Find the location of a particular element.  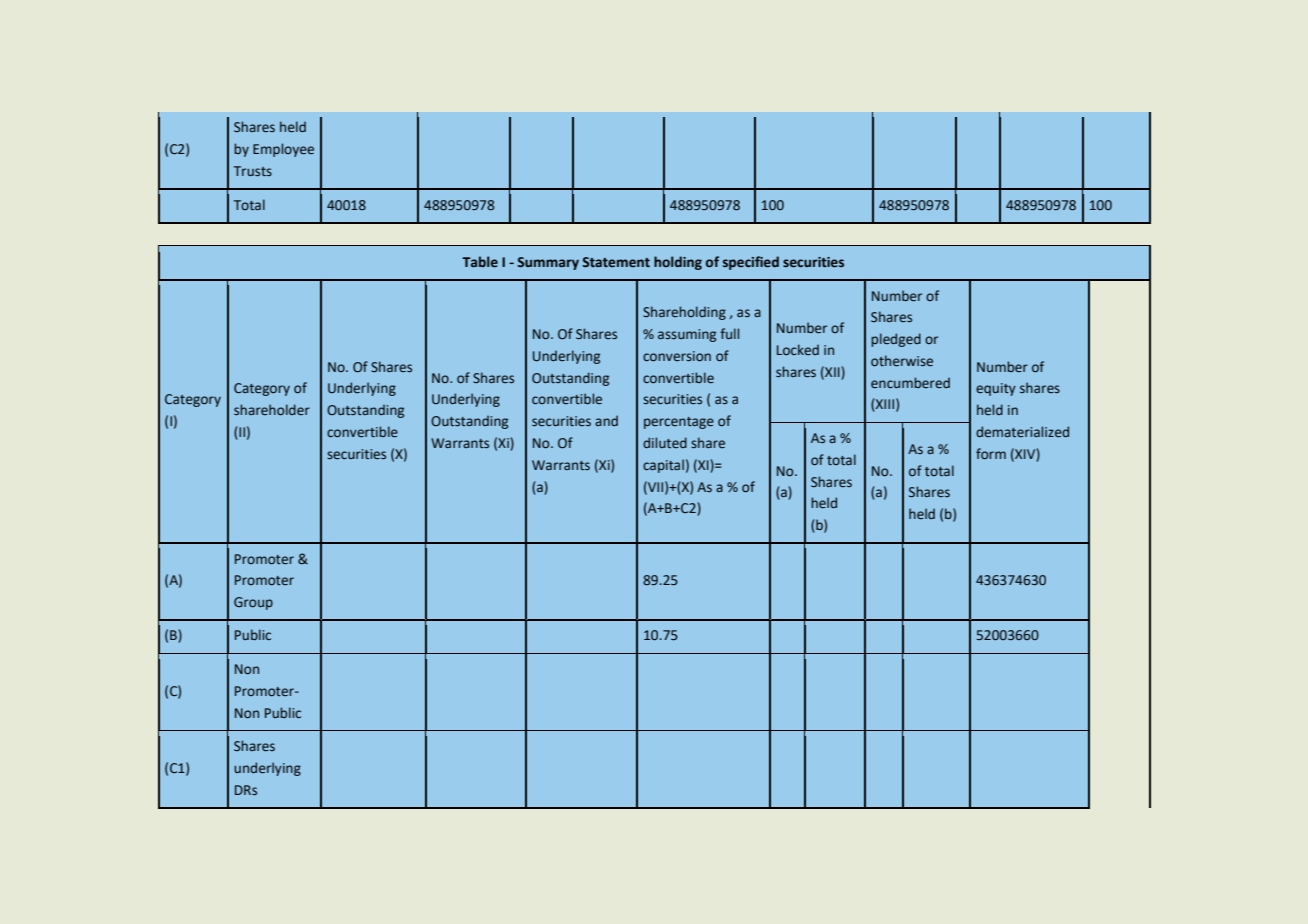

Statement is located at coordinates (616, 262).
